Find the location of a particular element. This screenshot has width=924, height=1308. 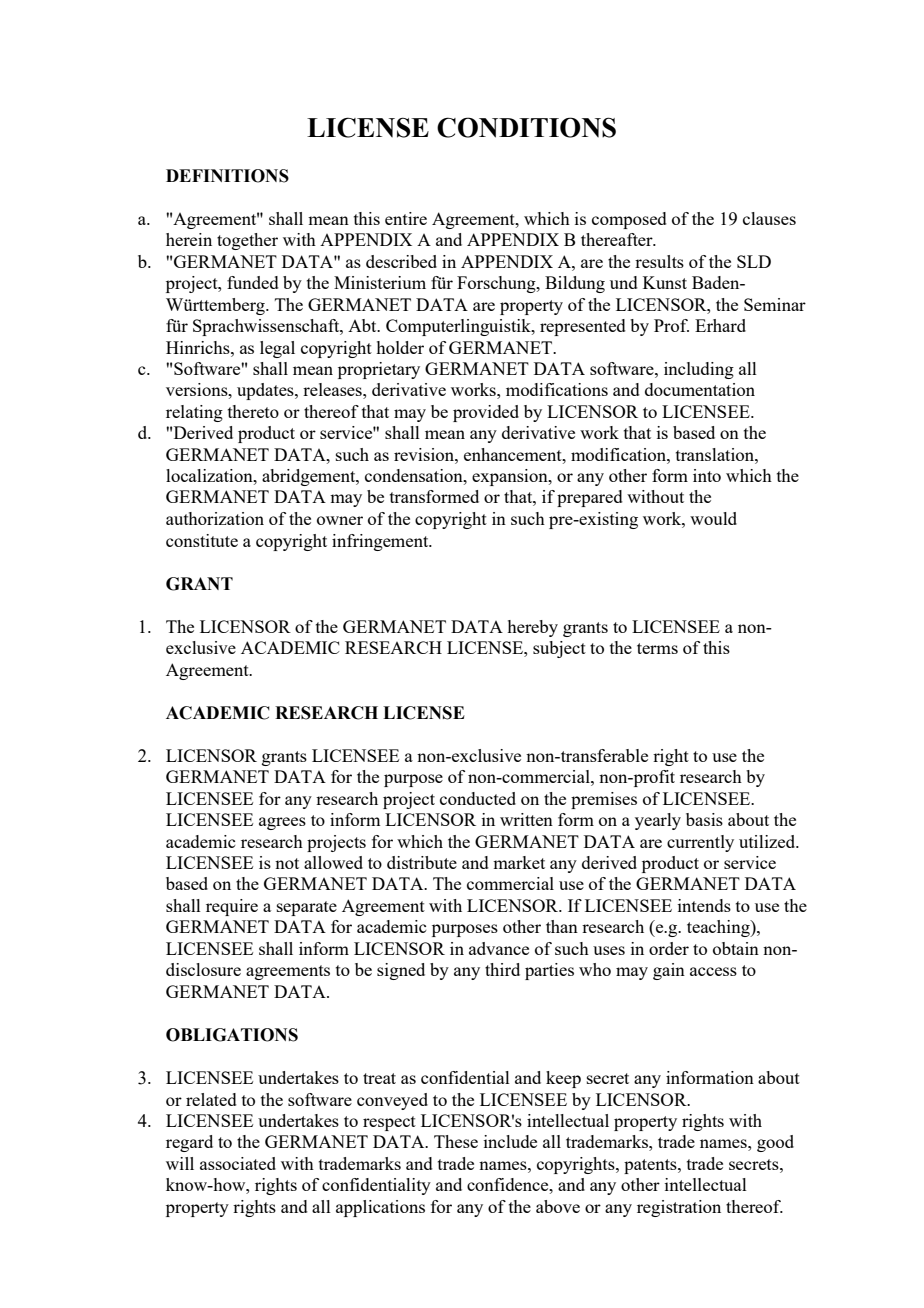

expansion is located at coordinates (511, 477).
